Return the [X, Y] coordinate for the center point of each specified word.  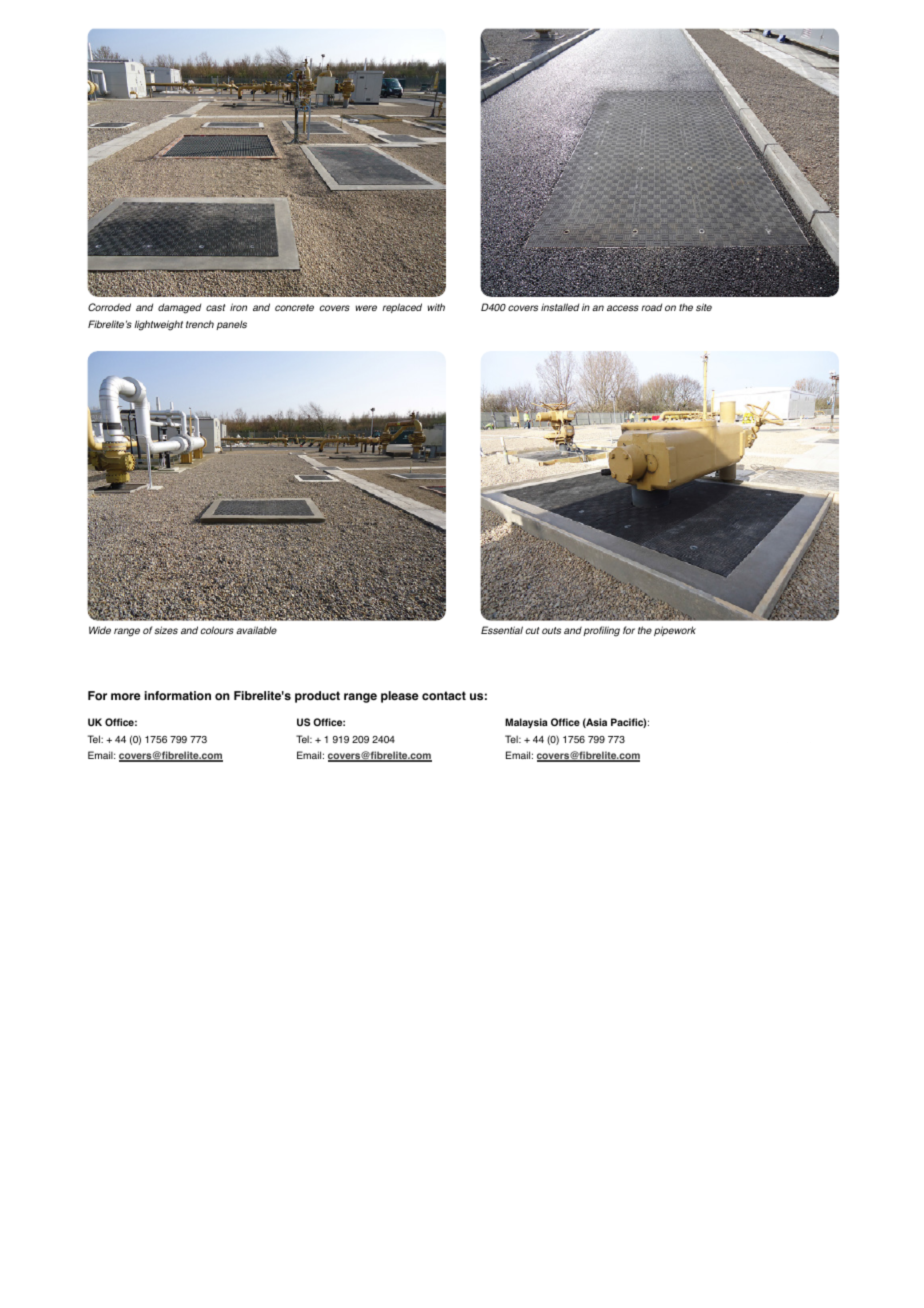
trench [200, 324]
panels [231, 325]
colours [217, 630]
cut [532, 630]
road [651, 307]
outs [551, 630]
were [366, 308]
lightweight [158, 325]
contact [444, 696]
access [623, 308]
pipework [675, 631]
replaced [402, 308]
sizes [166, 630]
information [178, 696]
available [256, 630]
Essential [502, 630]
